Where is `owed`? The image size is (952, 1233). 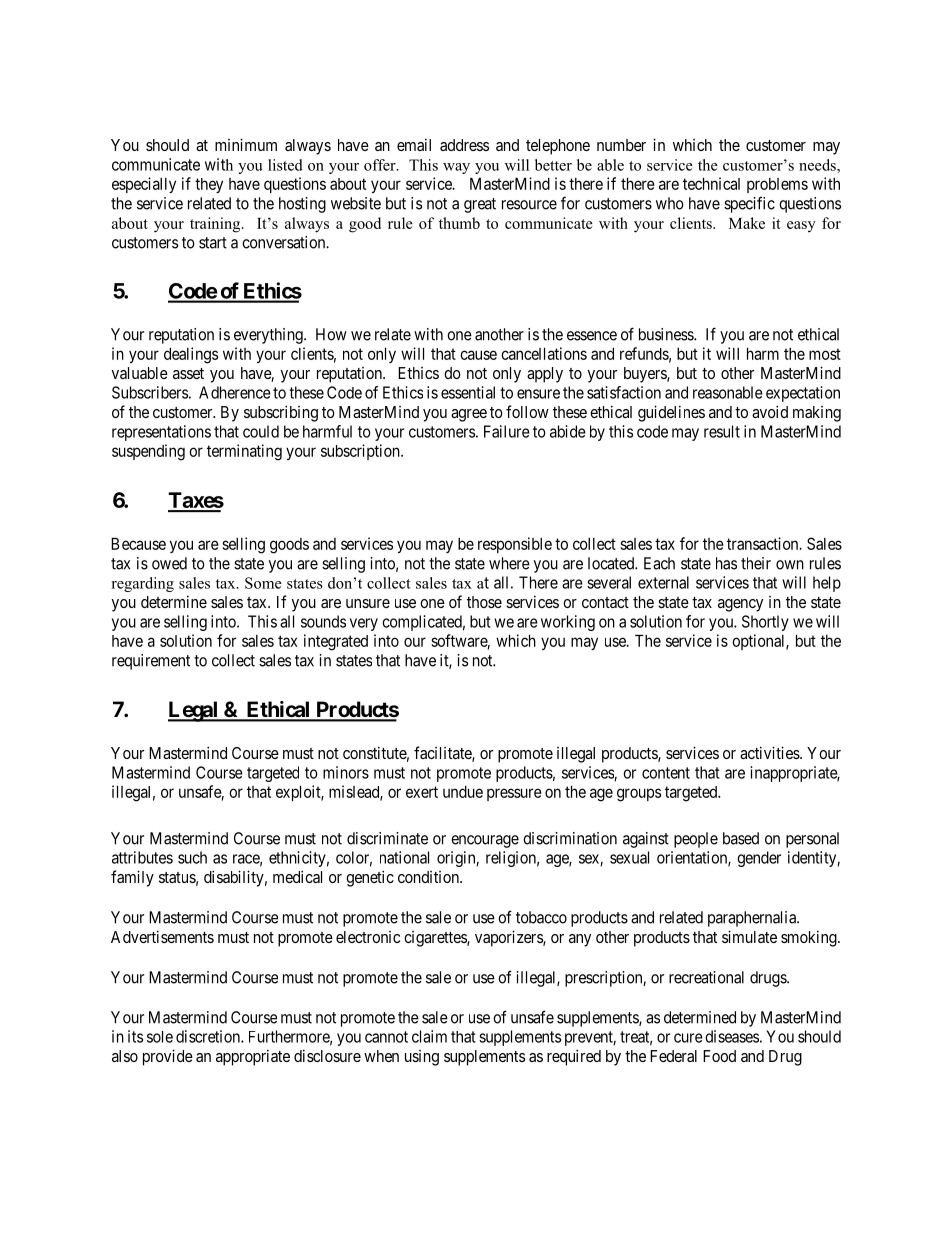
owed is located at coordinates (169, 563).
